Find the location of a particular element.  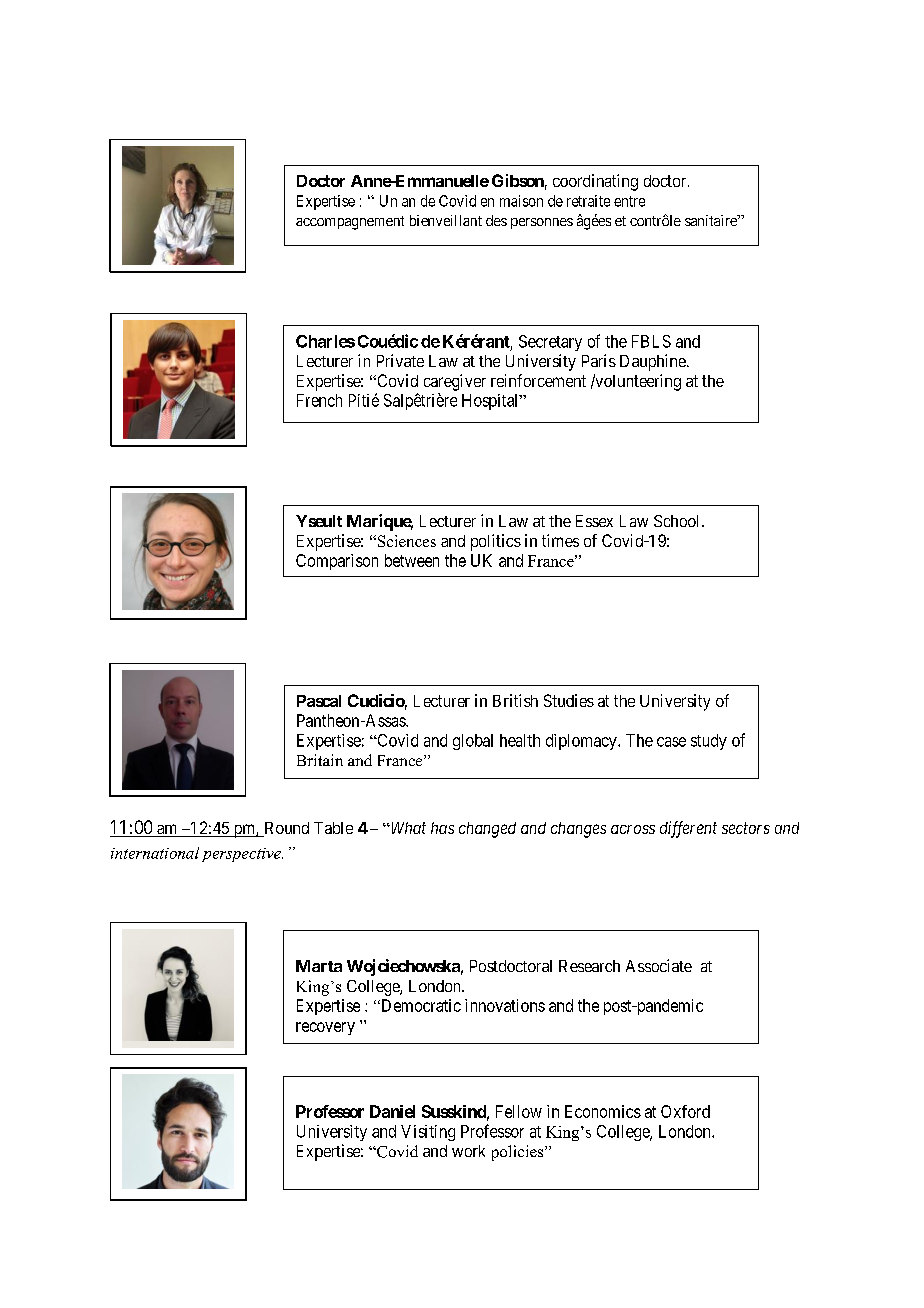

Visiting is located at coordinates (428, 1133).
